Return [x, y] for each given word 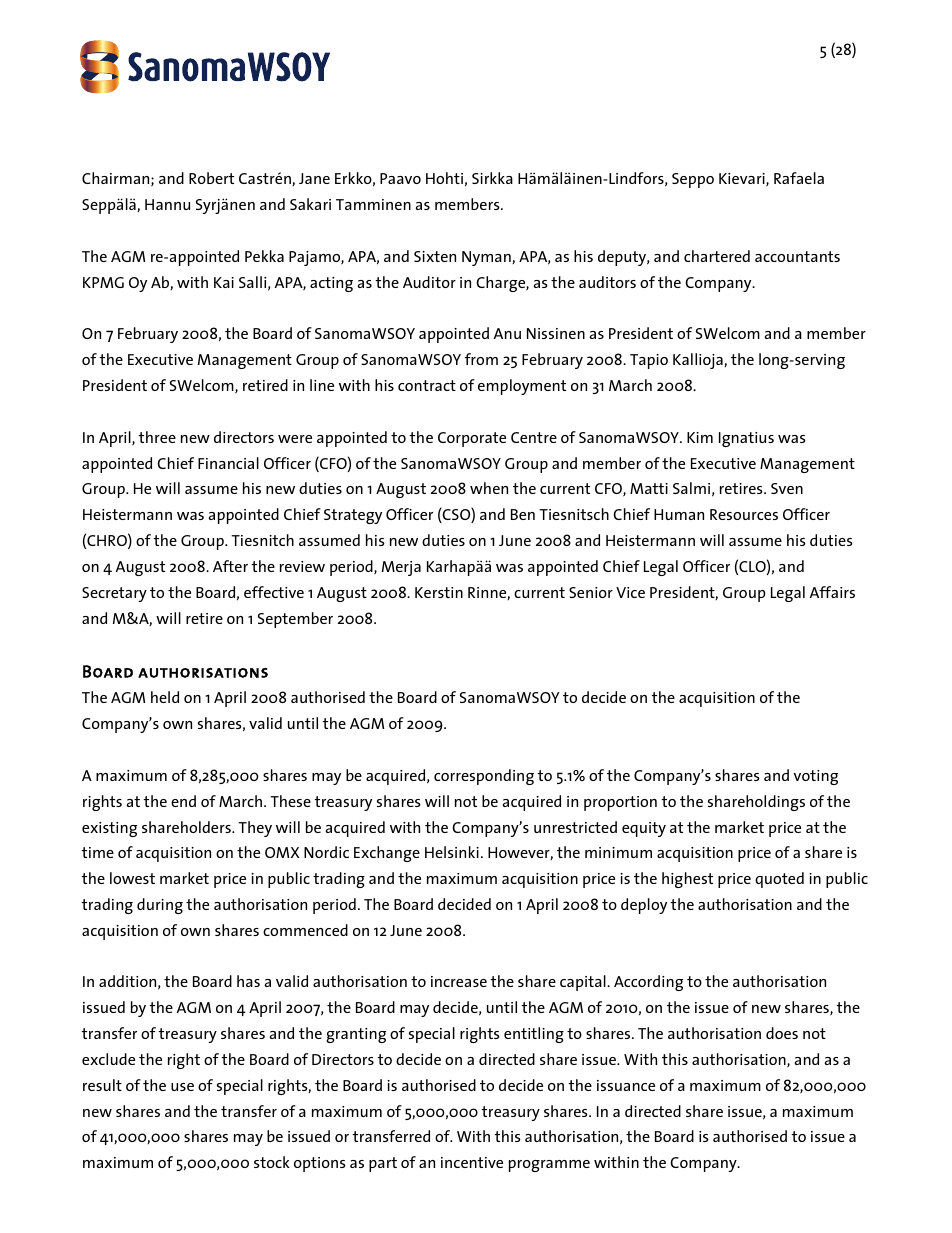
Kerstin [439, 592]
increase [459, 981]
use [182, 1087]
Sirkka [492, 178]
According [648, 983]
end [183, 801]
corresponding [484, 777]
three [157, 437]
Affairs [832, 592]
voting [816, 777]
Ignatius [746, 439]
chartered [717, 256]
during [160, 906]
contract [427, 385]
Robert [211, 178]
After [230, 566]
